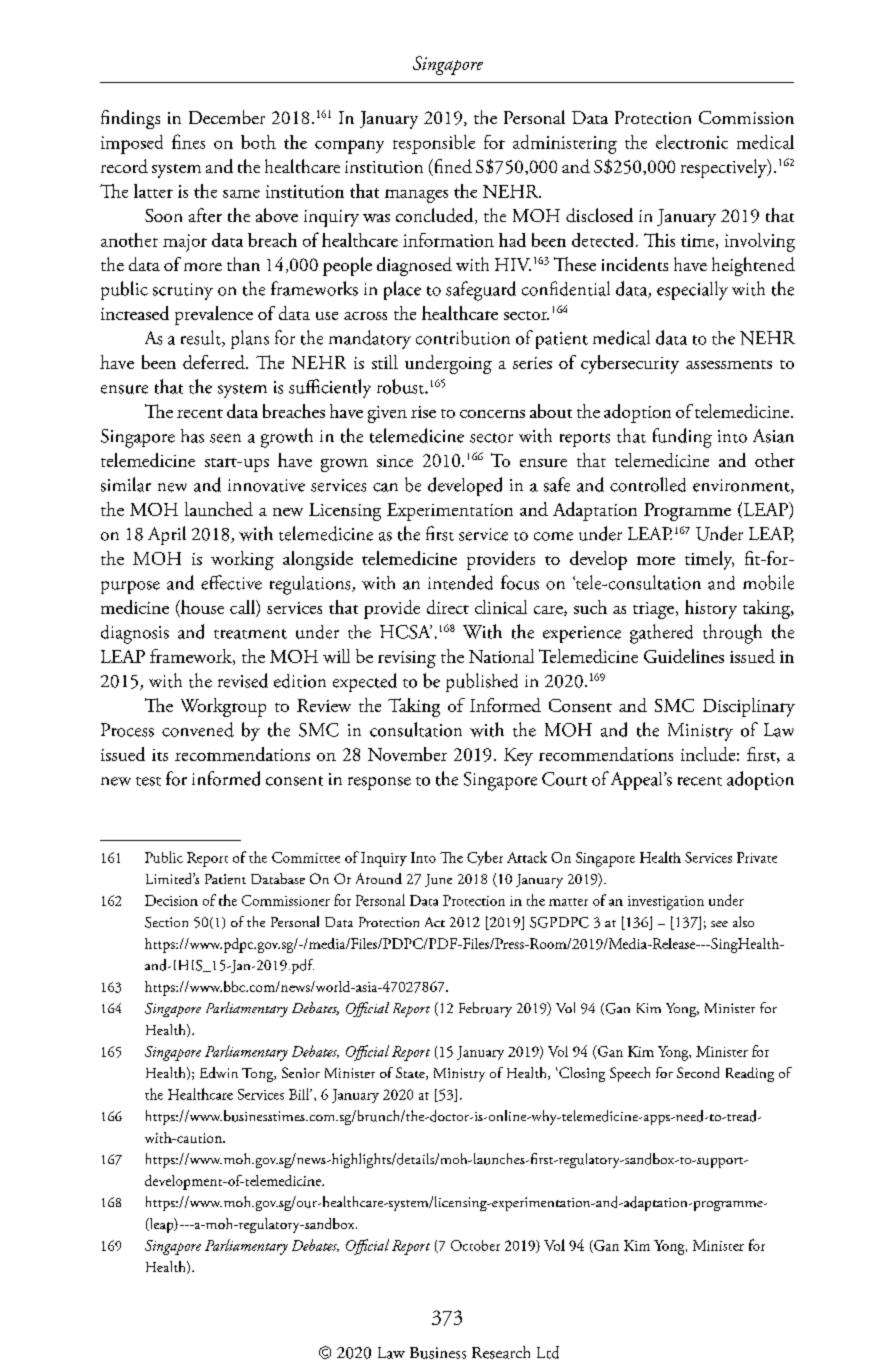 The width and height of the screenshot is (878, 1372). I want to click on fined, so click(451, 167).
